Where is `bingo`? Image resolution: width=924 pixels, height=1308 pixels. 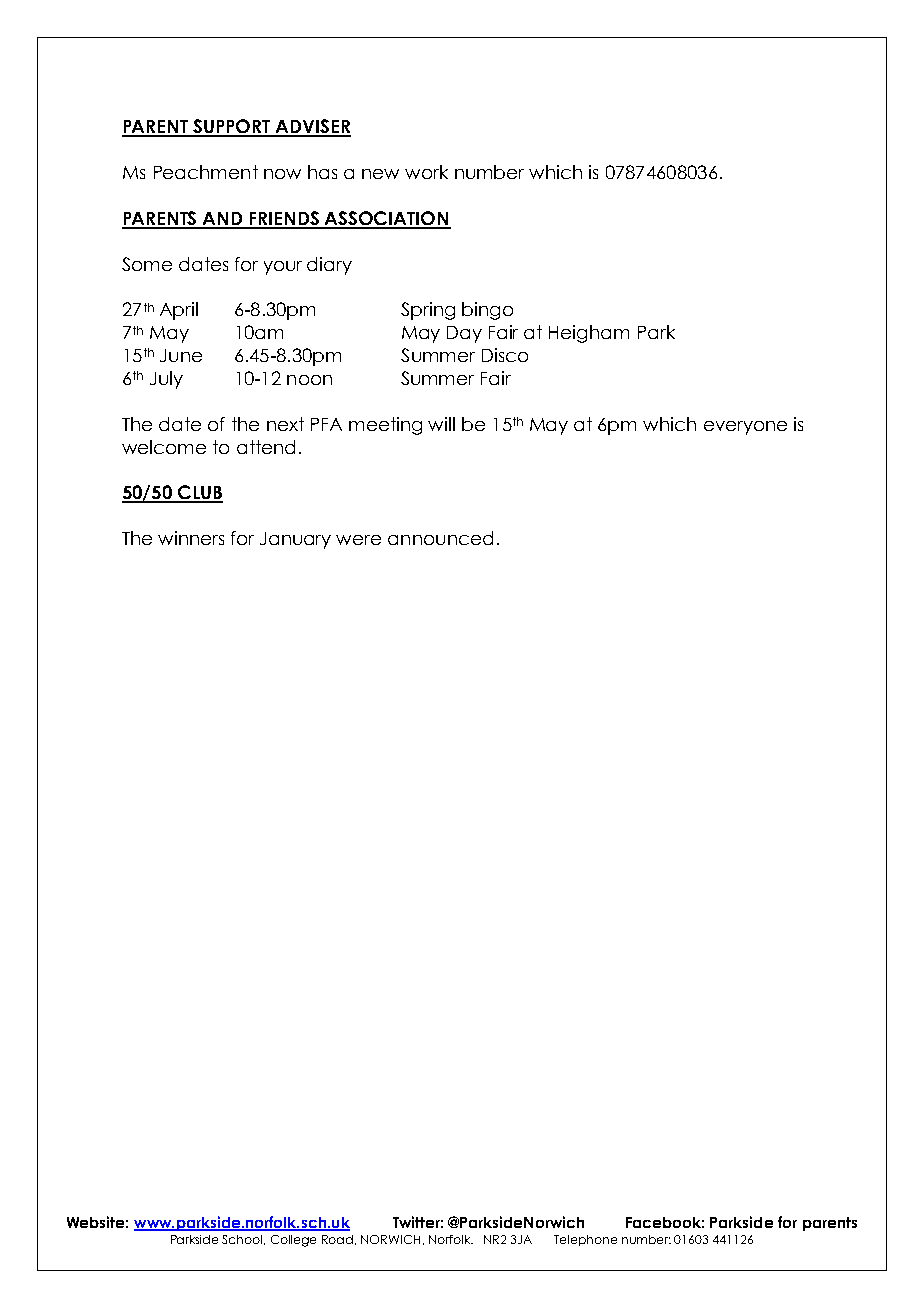
bingo is located at coordinates (487, 311).
